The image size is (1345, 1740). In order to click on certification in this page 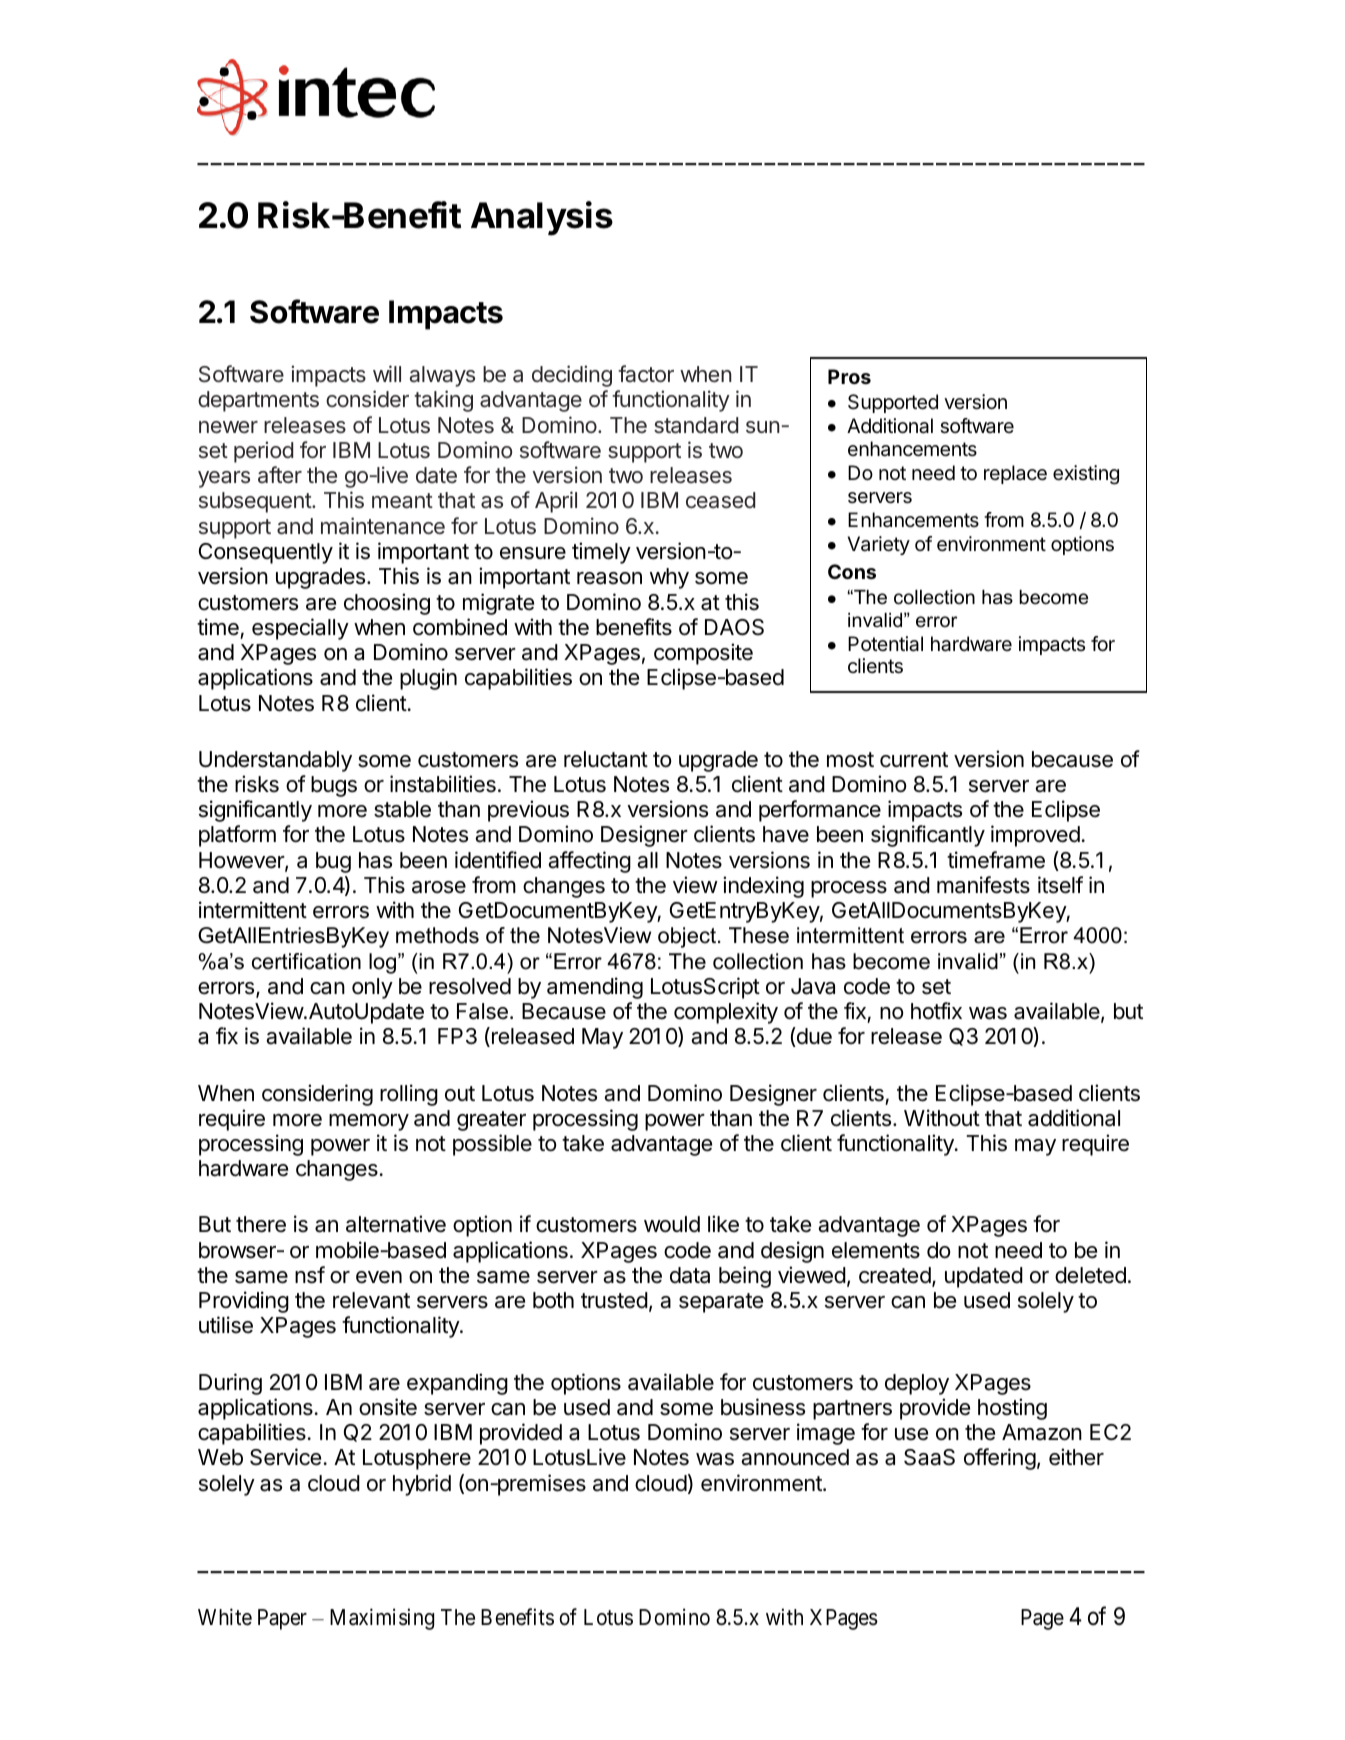, I will do `click(306, 961)`.
